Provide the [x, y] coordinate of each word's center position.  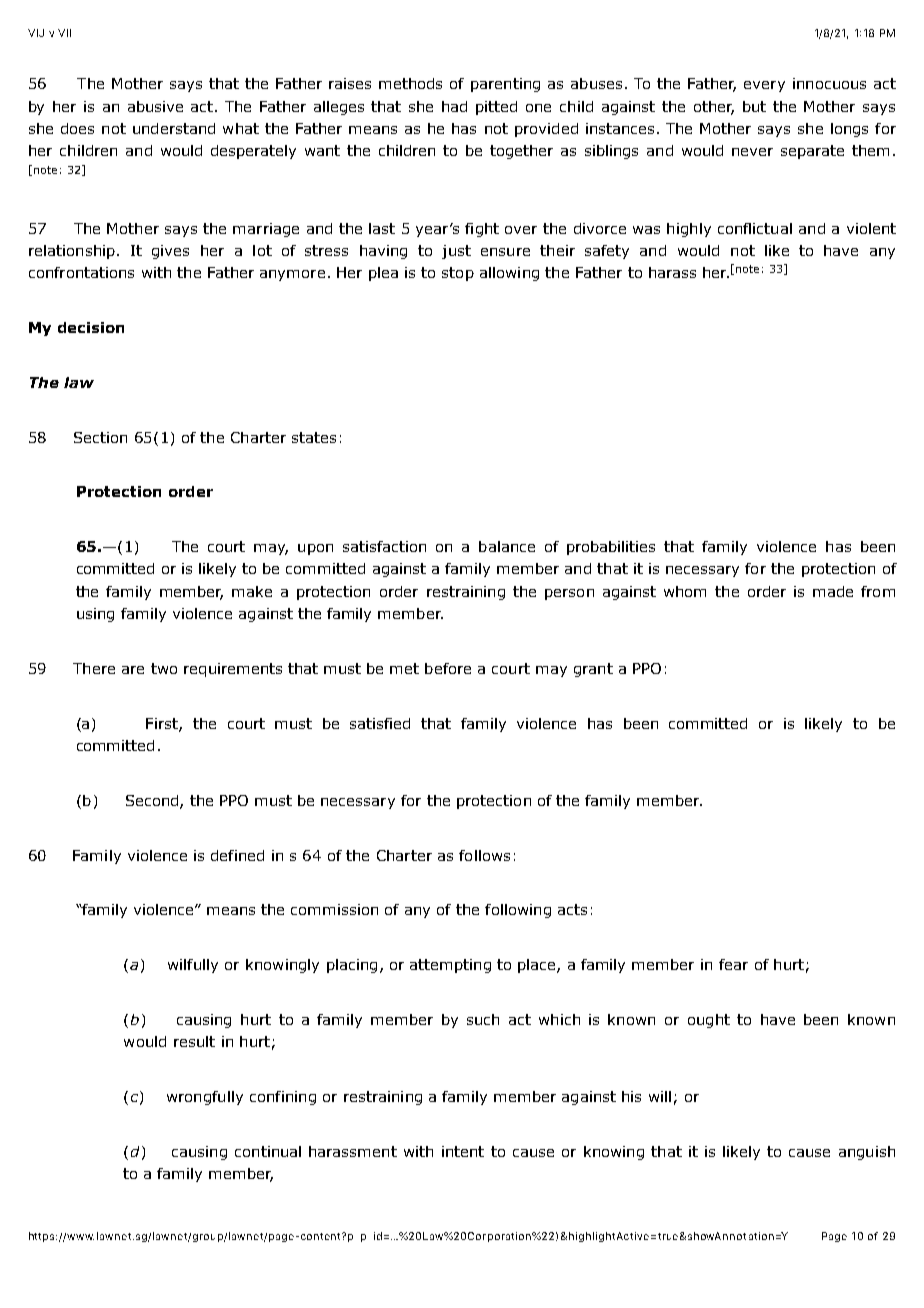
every [764, 86]
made [833, 591]
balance [507, 546]
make [252, 591]
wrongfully [205, 1098]
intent [463, 1151]
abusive [155, 106]
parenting [505, 85]
